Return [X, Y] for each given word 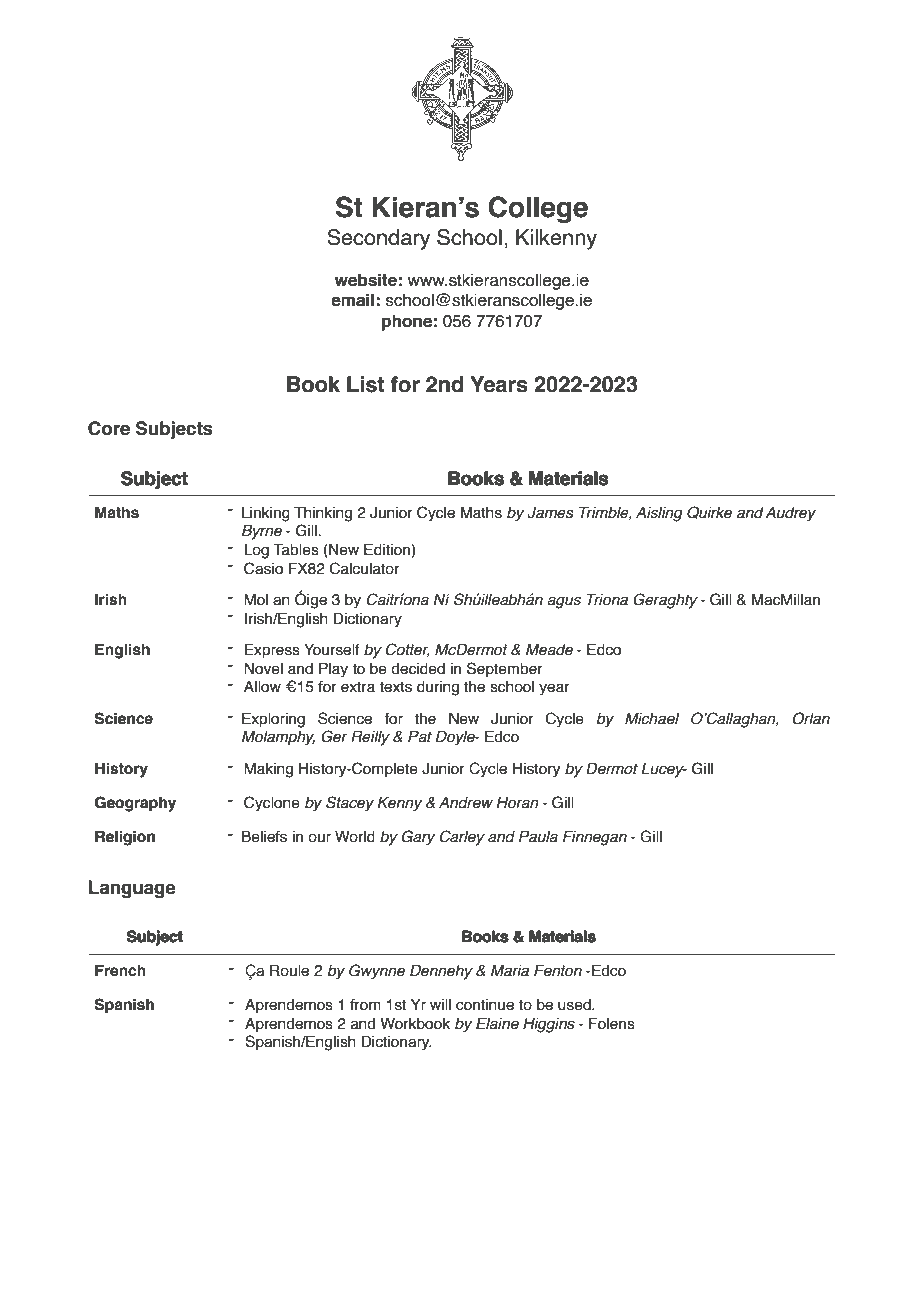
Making [268, 770]
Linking [266, 514]
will [440, 1004]
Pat [420, 736]
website [365, 280]
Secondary [378, 239]
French [120, 970]
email [352, 300]
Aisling [659, 514]
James [550, 513]
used [575, 1005]
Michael [652, 718]
